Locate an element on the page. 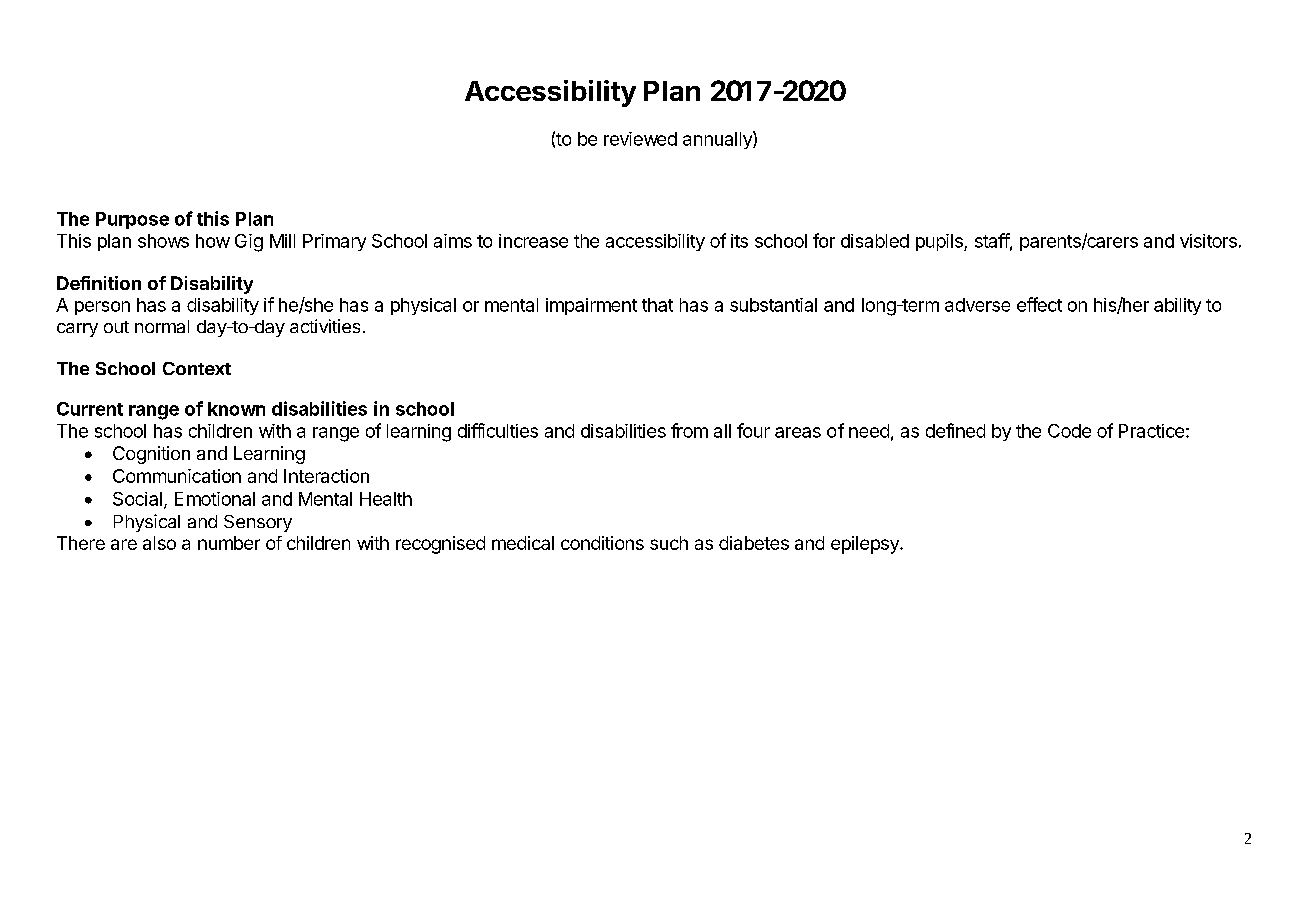 The image size is (1308, 924). reviewed is located at coordinates (640, 139).
